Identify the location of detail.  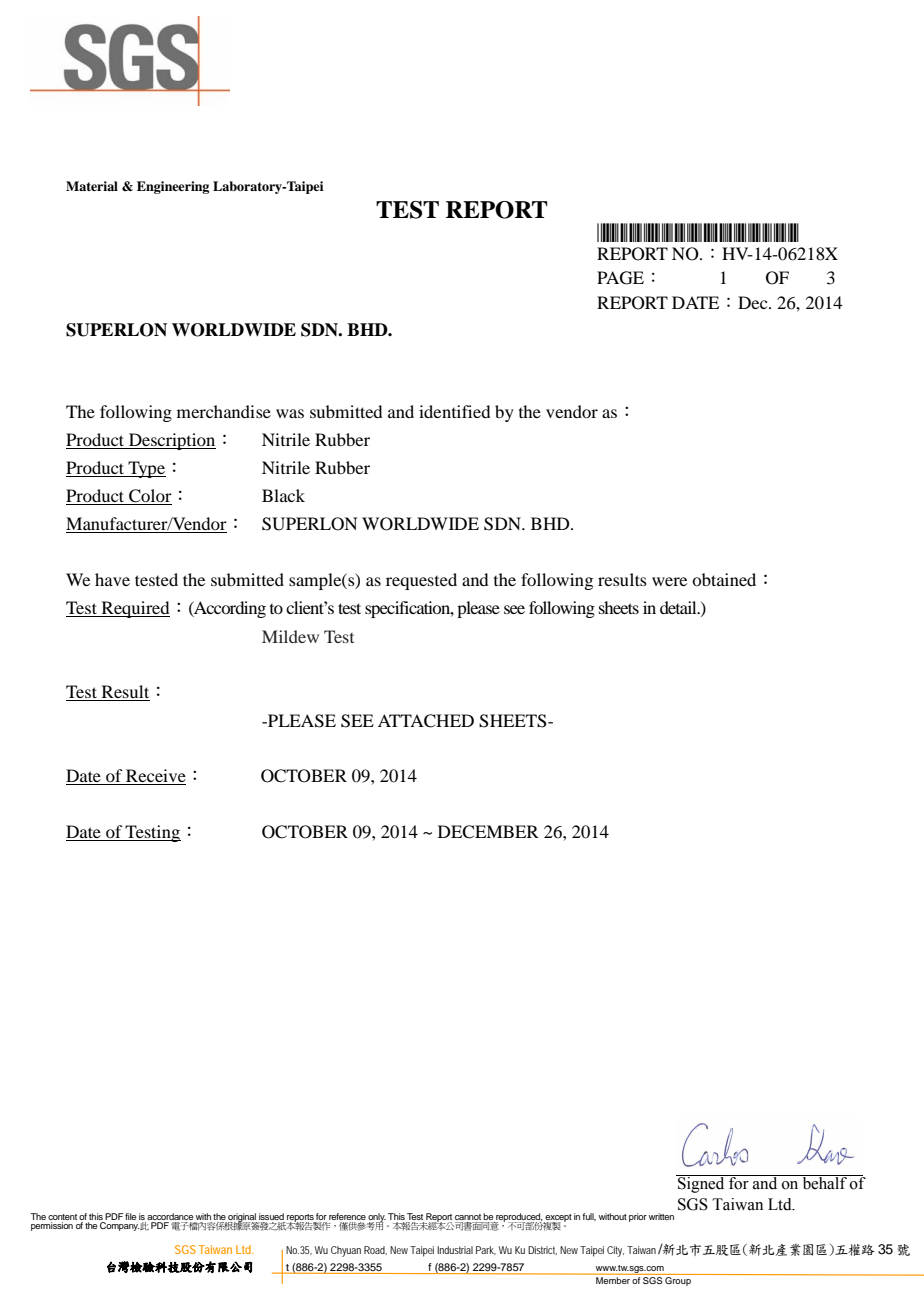
(679, 607).
